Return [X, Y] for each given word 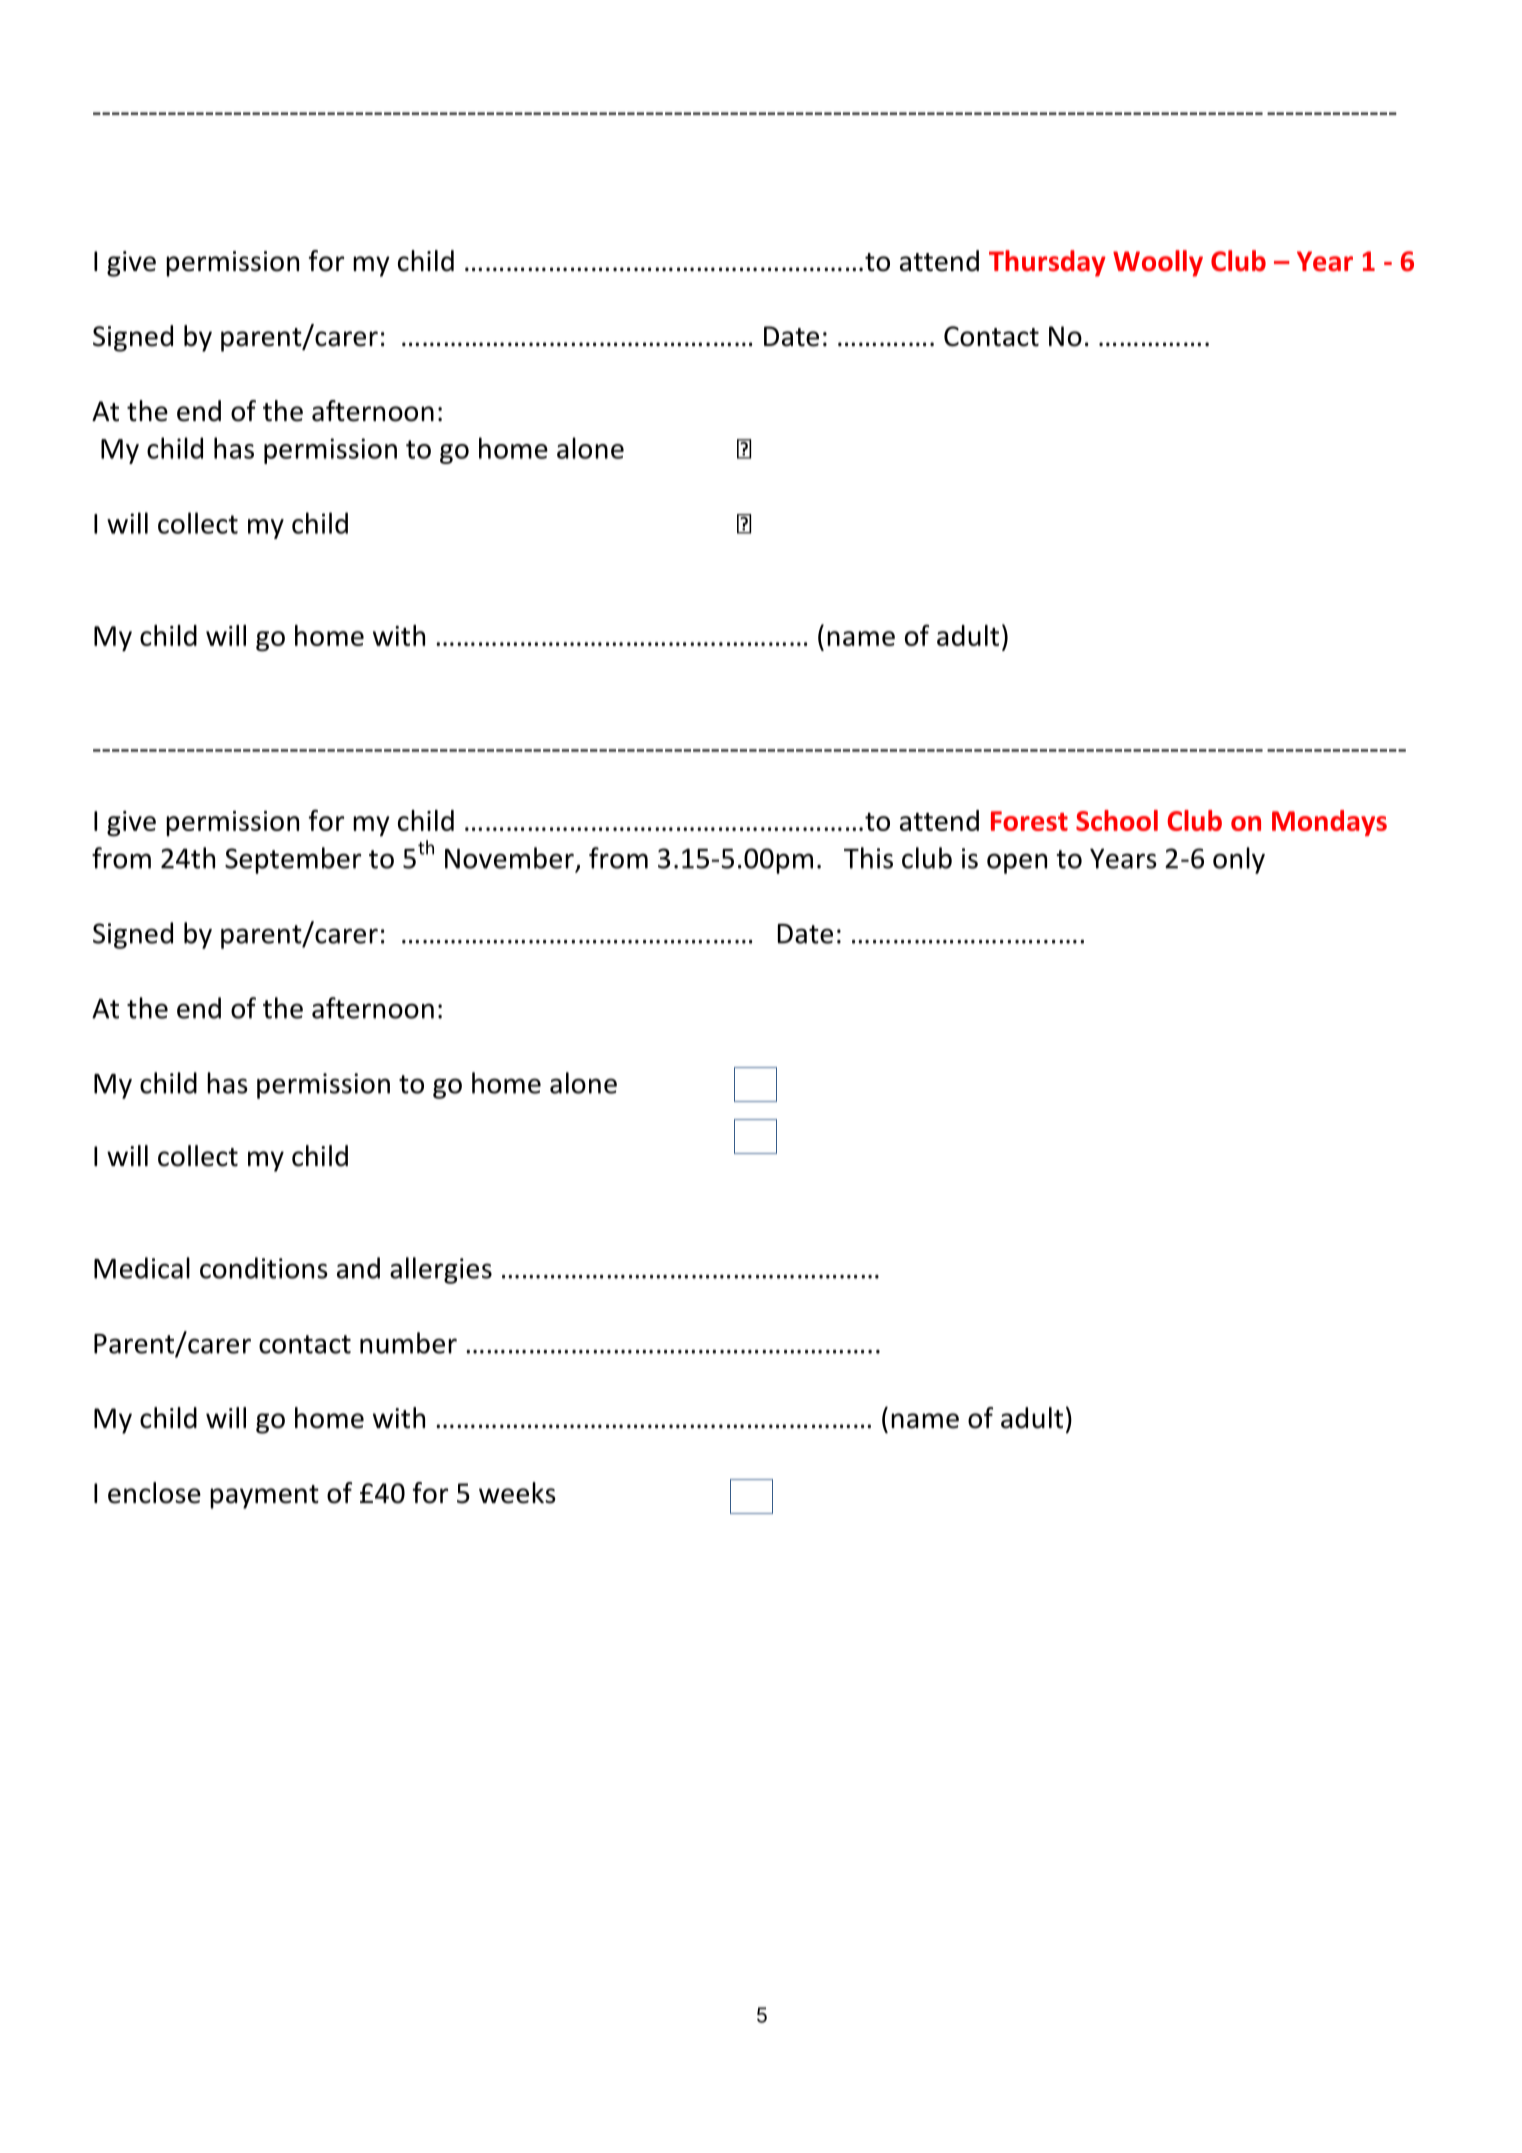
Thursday [1047, 263]
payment [264, 1497]
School [1117, 820]
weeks [517, 1493]
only [1239, 860]
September [293, 860]
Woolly [1158, 263]
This [868, 858]
